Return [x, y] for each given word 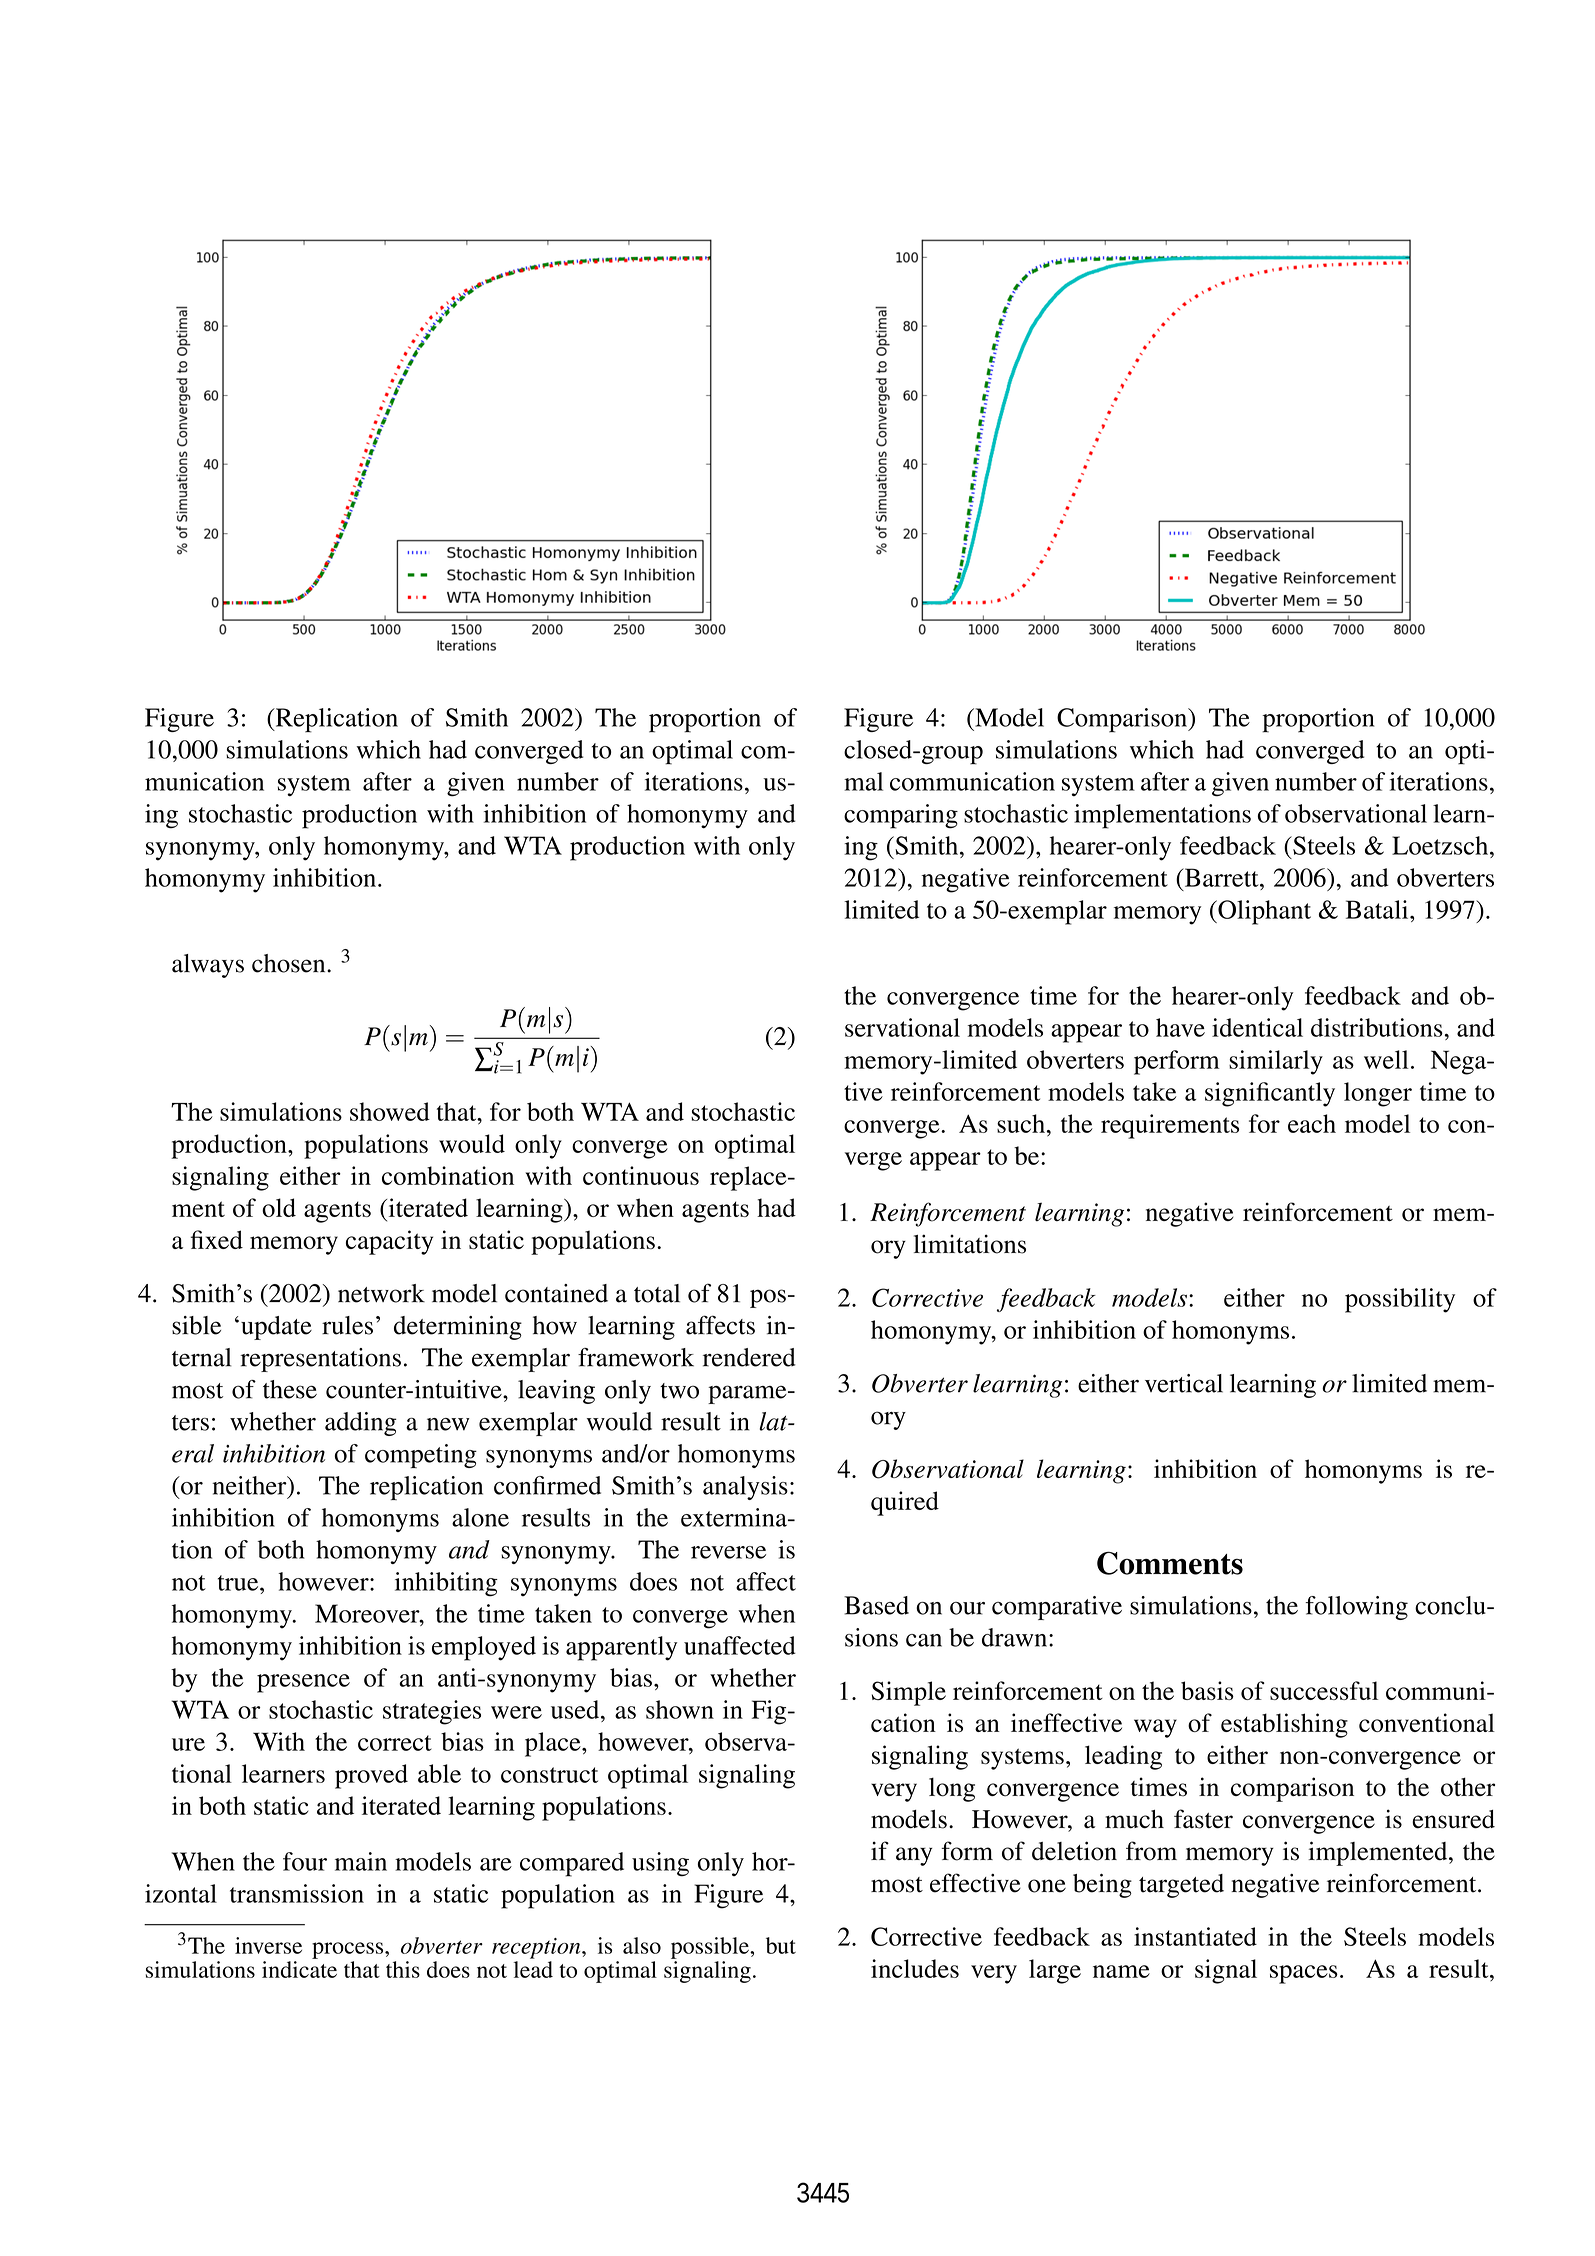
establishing [1284, 1725]
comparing [901, 816]
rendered [749, 1357]
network [381, 1293]
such [1021, 1123]
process [349, 1950]
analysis [745, 1488]
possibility [1400, 1300]
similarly [1276, 1062]
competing [421, 1456]
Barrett [1221, 877]
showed [390, 1111]
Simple [909, 1693]
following [1356, 1608]
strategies [432, 1712]
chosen [290, 963]
